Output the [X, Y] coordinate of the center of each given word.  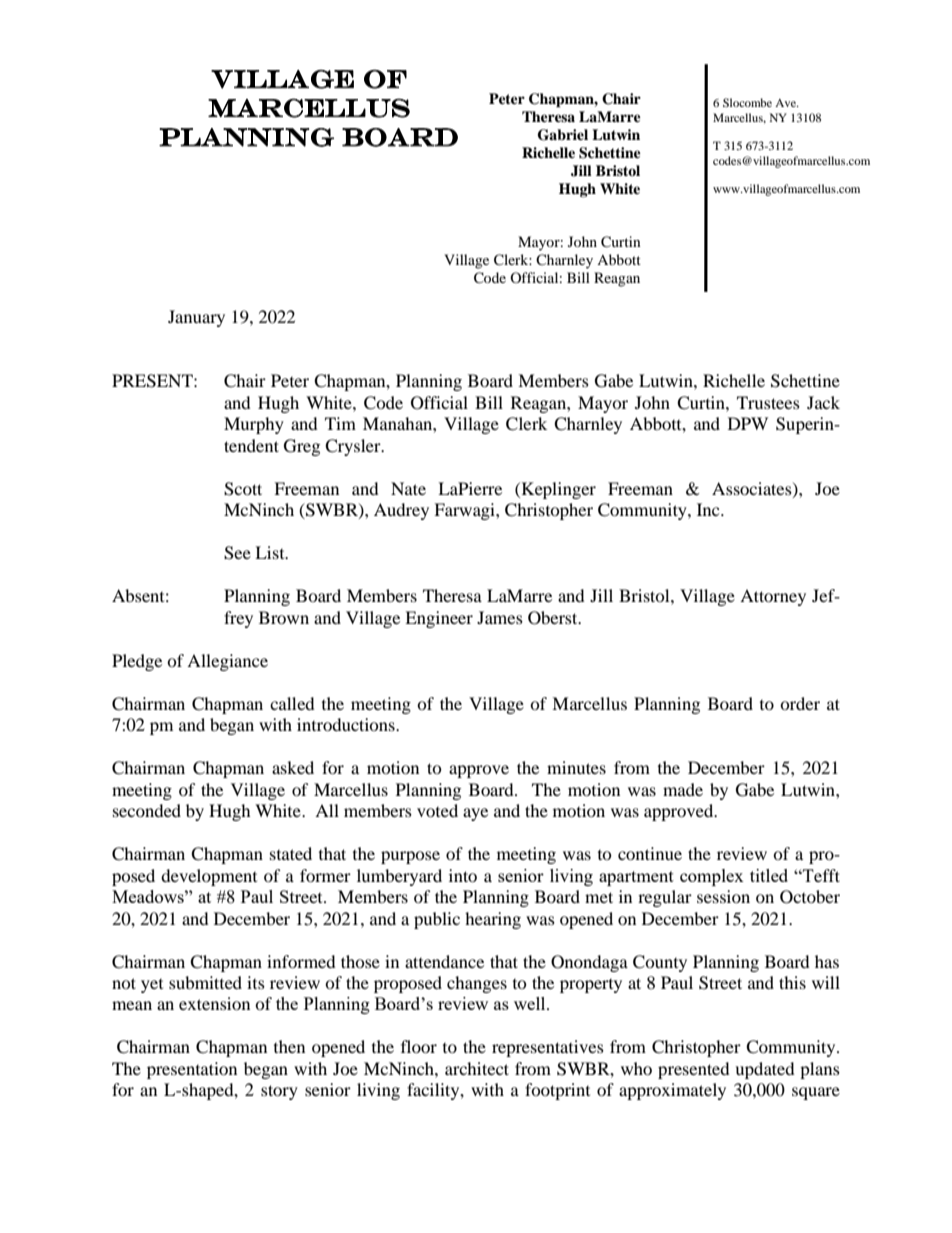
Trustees [768, 402]
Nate [408, 488]
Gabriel [563, 135]
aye [475, 814]
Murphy [254, 425]
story [279, 1092]
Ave [786, 103]
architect [477, 1068]
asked [293, 767]
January [196, 318]
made [683, 789]
